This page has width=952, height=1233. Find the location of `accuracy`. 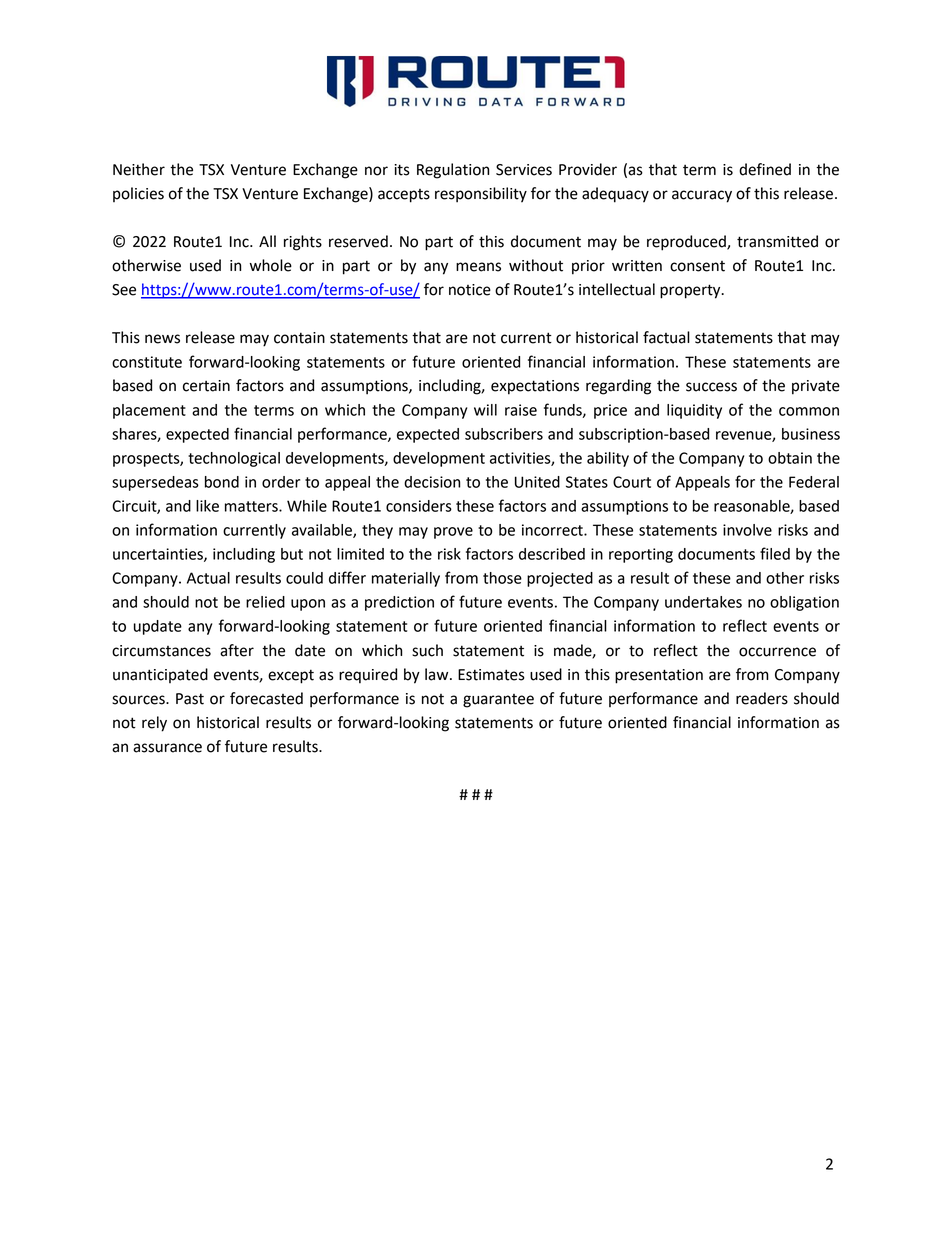

accuracy is located at coordinates (702, 196).
